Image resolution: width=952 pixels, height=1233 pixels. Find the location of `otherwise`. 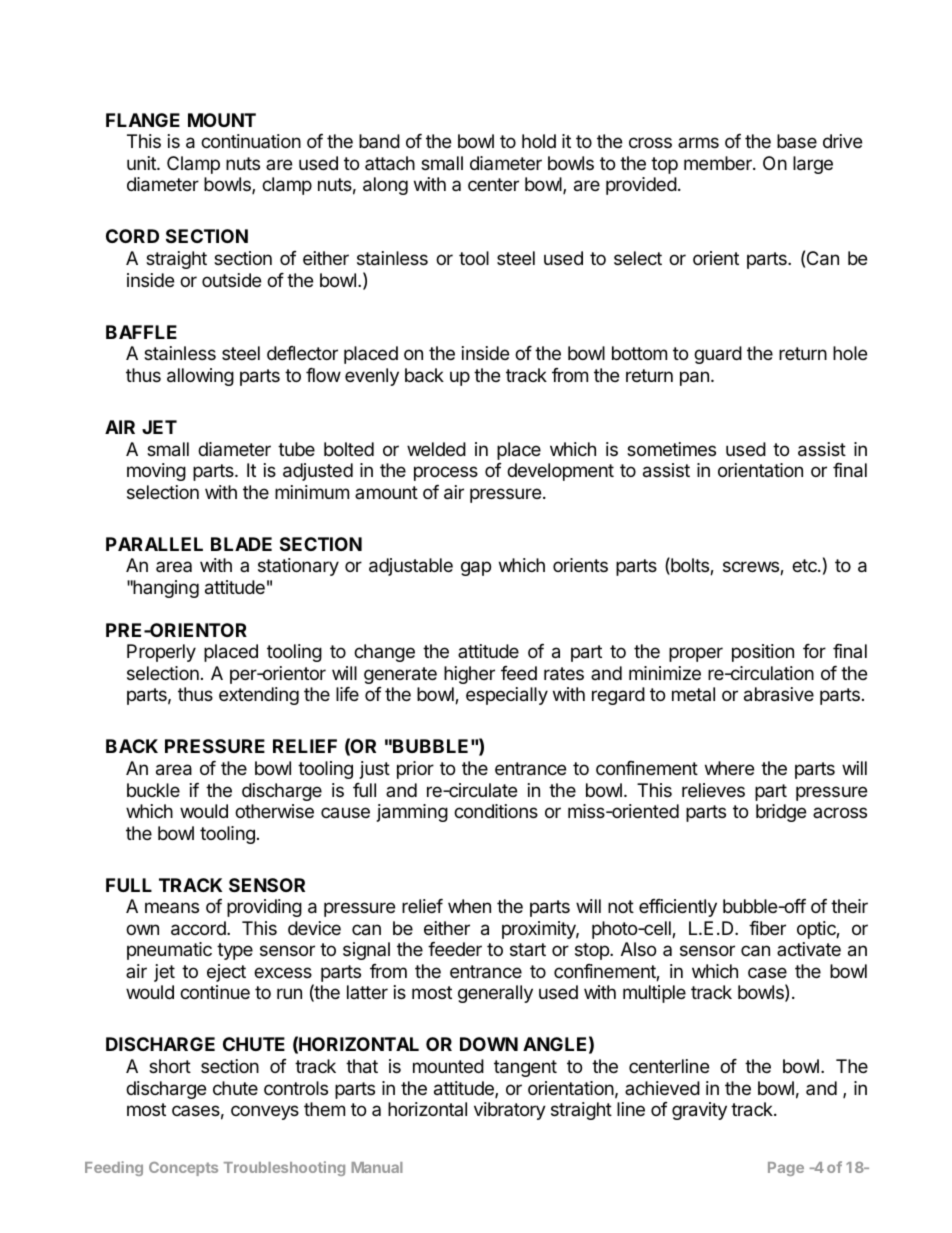

otherwise is located at coordinates (274, 811).
